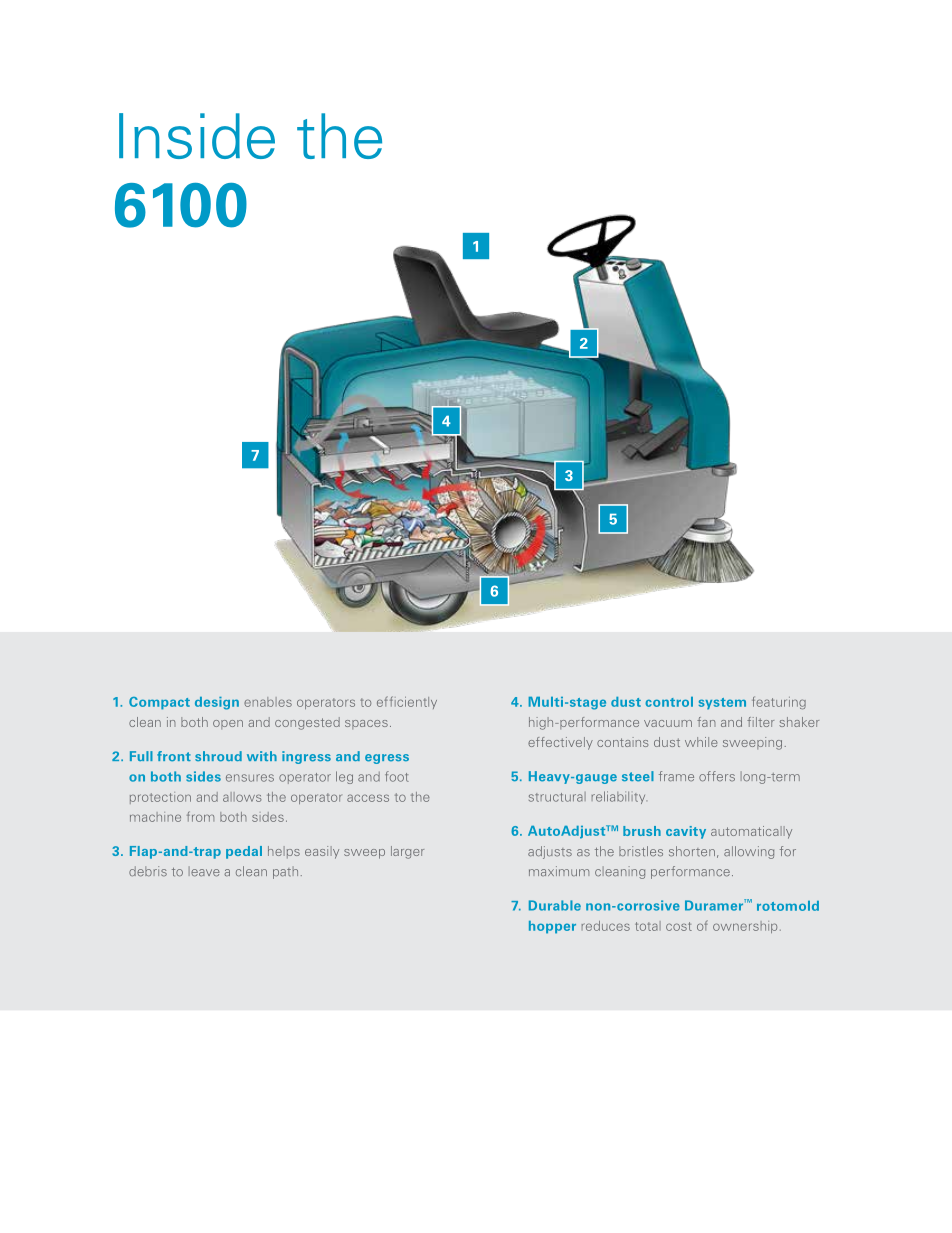  Describe the element at coordinates (197, 136) in the screenshot. I see `Inside` at that location.
